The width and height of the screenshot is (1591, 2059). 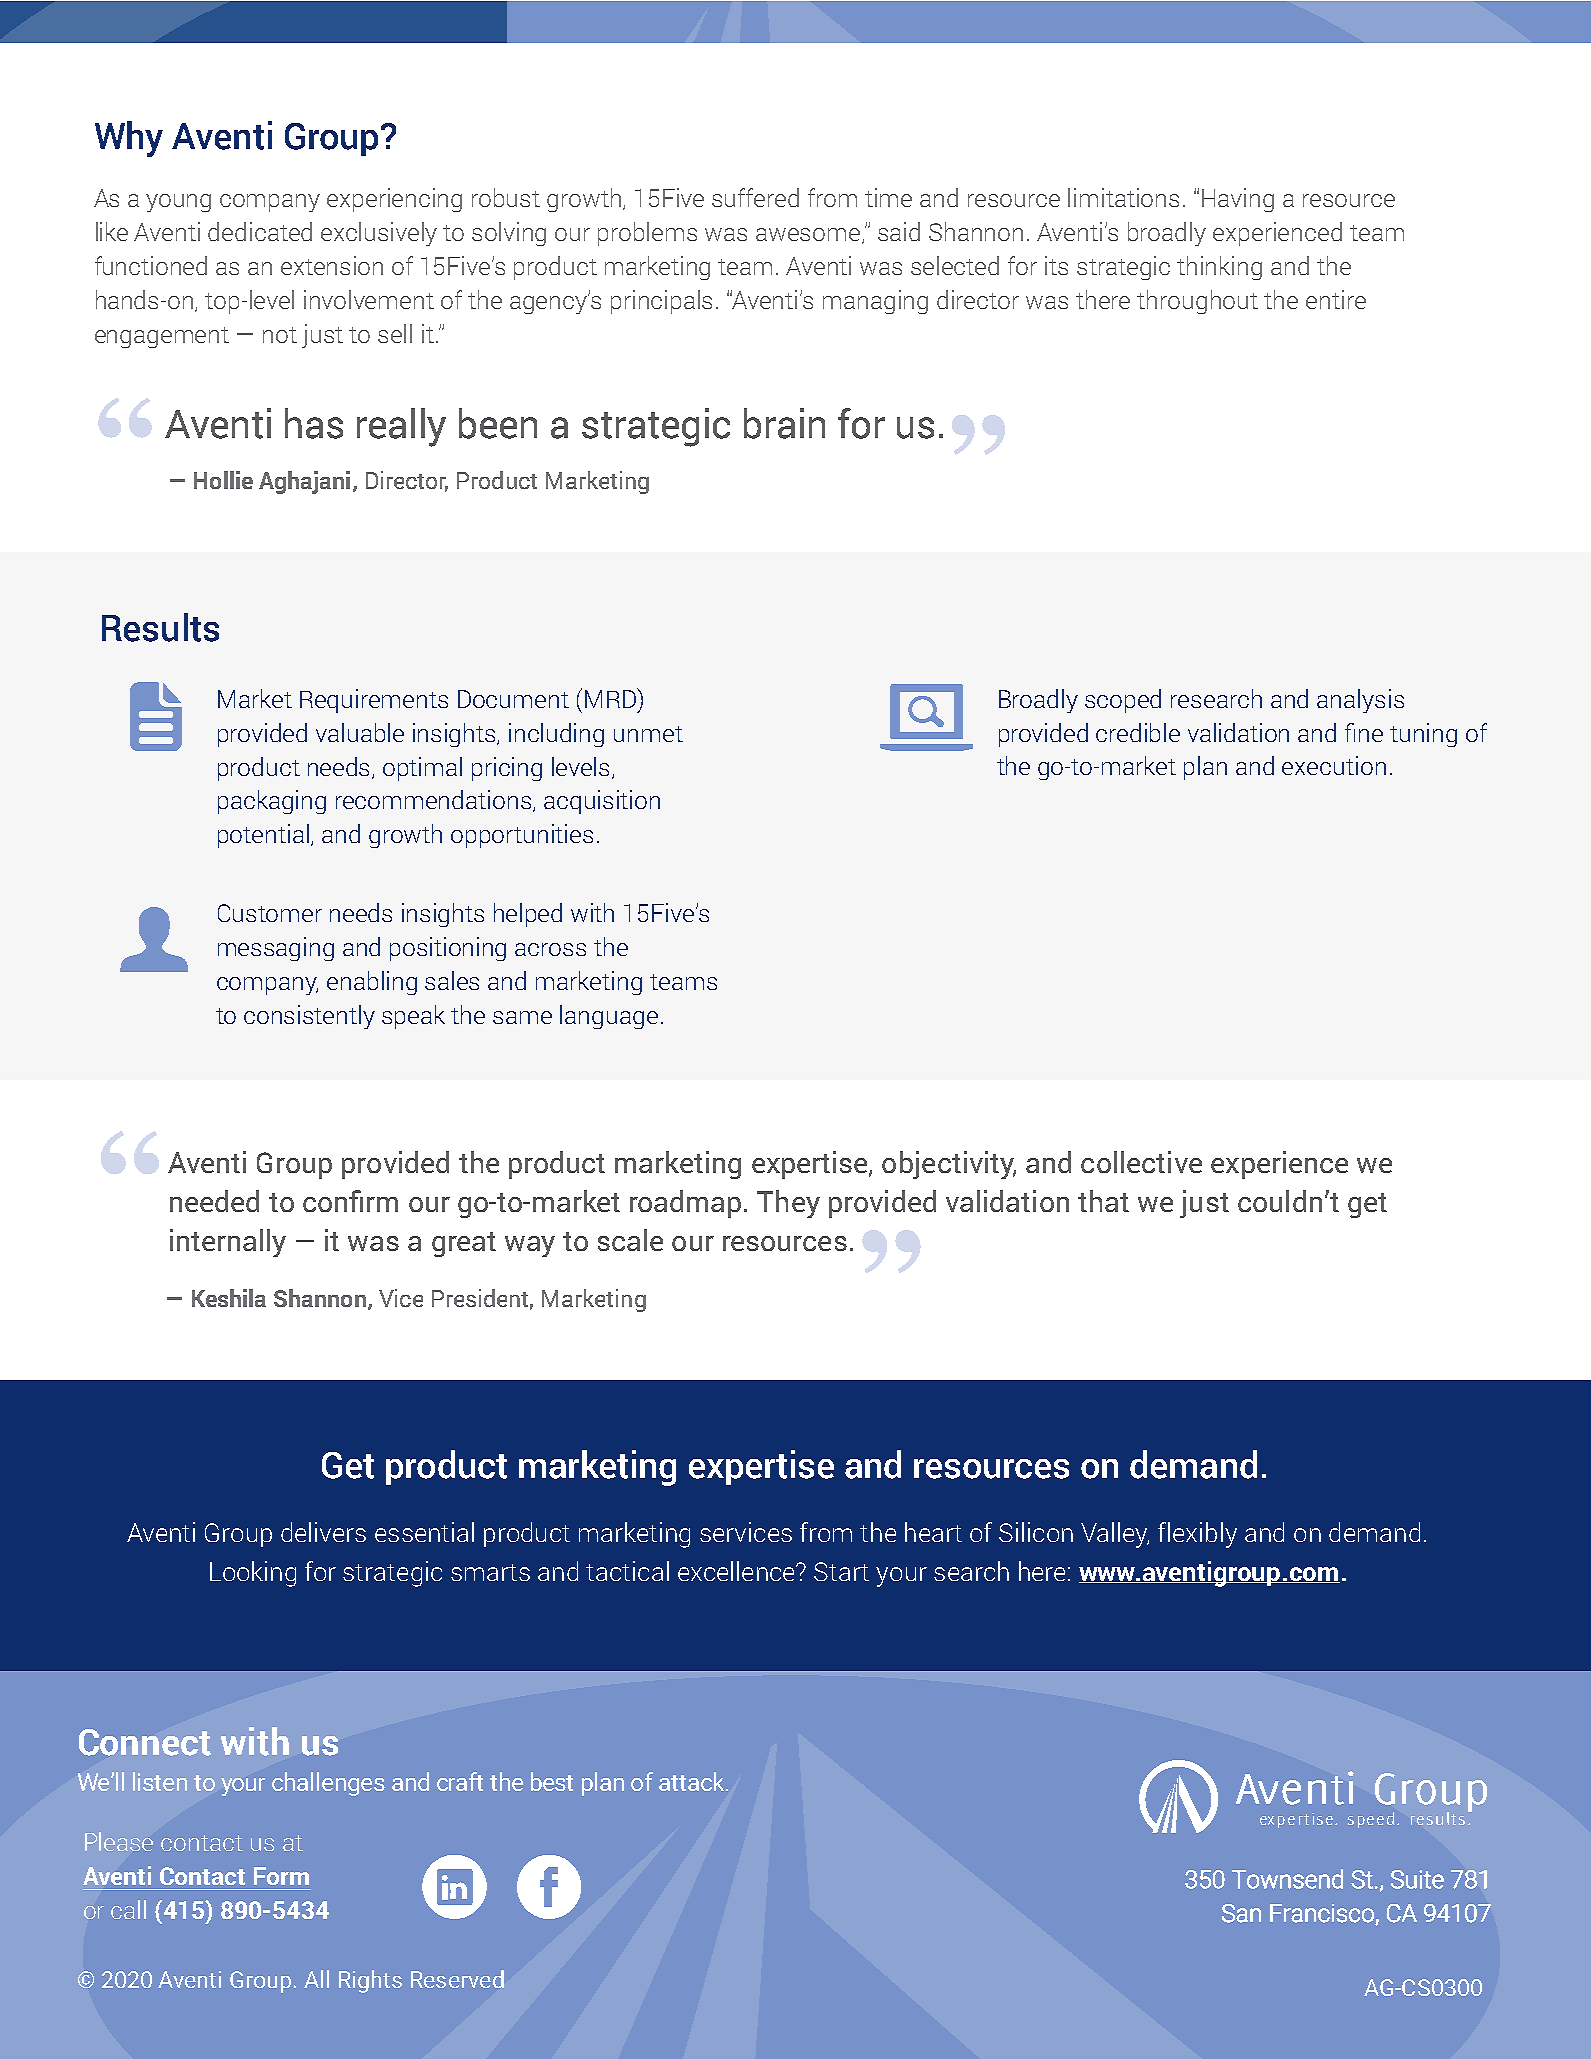 What do you see at coordinates (1334, 765) in the screenshot?
I see `execution` at bounding box center [1334, 765].
